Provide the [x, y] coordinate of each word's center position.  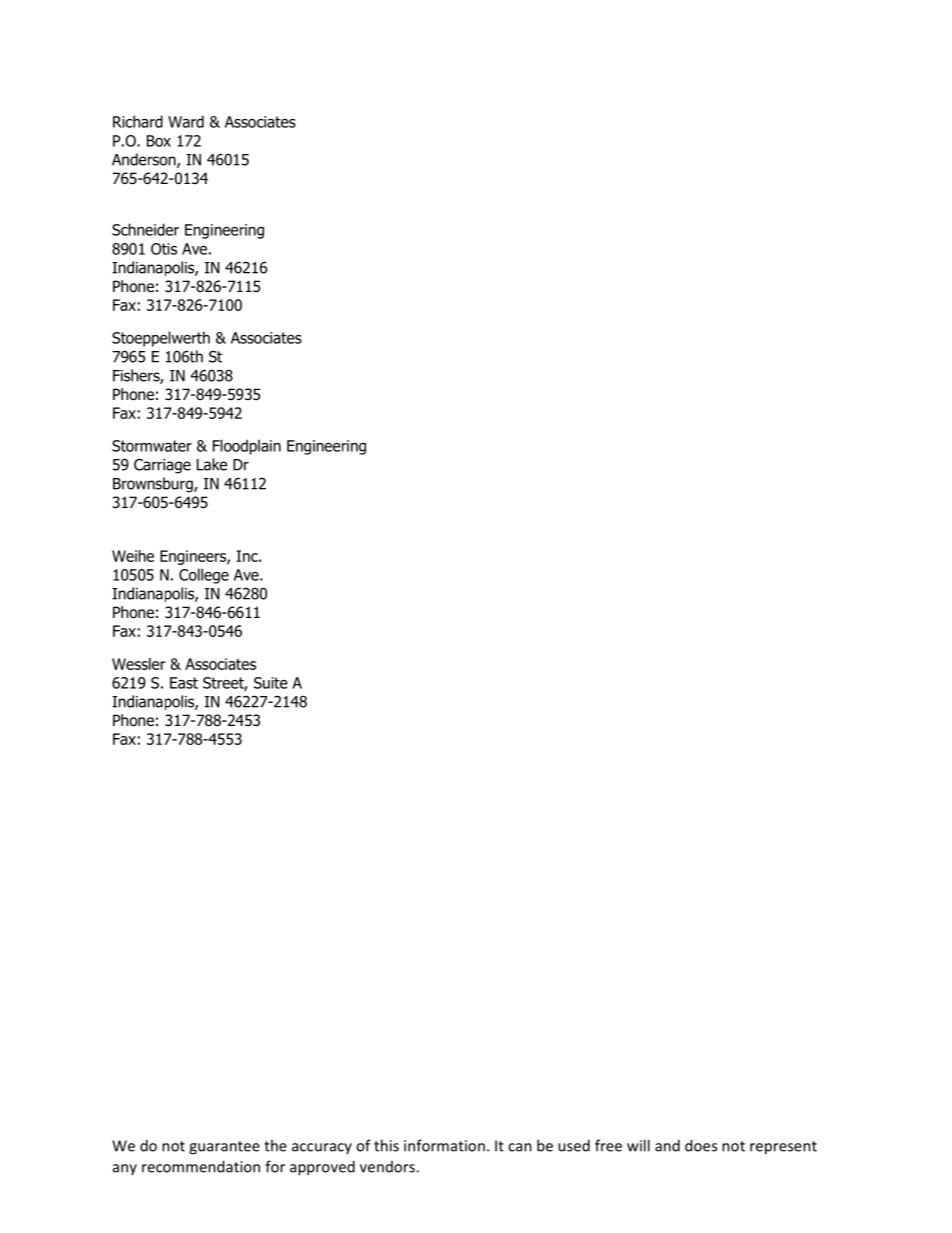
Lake [212, 464]
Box [159, 141]
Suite [271, 683]
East [184, 683]
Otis [164, 249]
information [444, 1145]
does [701, 1145]
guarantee [224, 1148]
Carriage [162, 466]
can [520, 1147]
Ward [186, 121]
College [204, 576]
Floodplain [247, 447]
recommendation [201, 1166]
